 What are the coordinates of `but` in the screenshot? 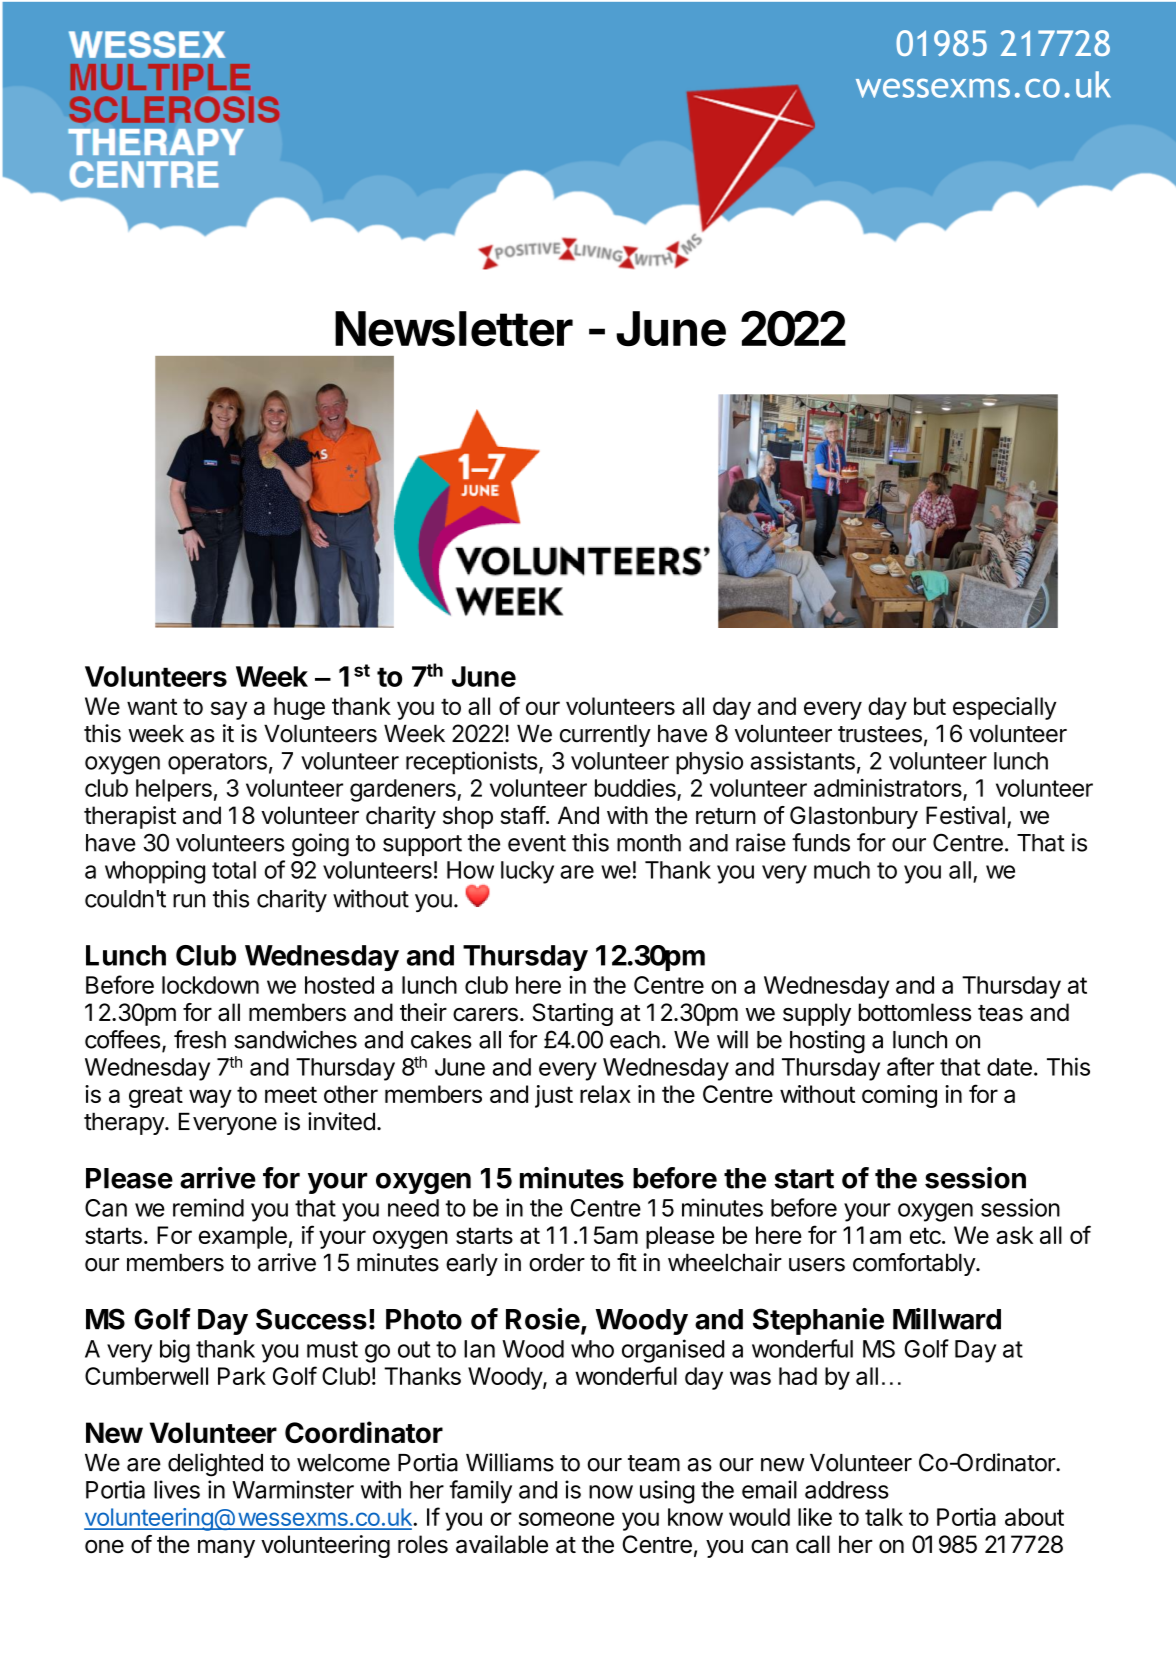 It's located at (930, 706).
